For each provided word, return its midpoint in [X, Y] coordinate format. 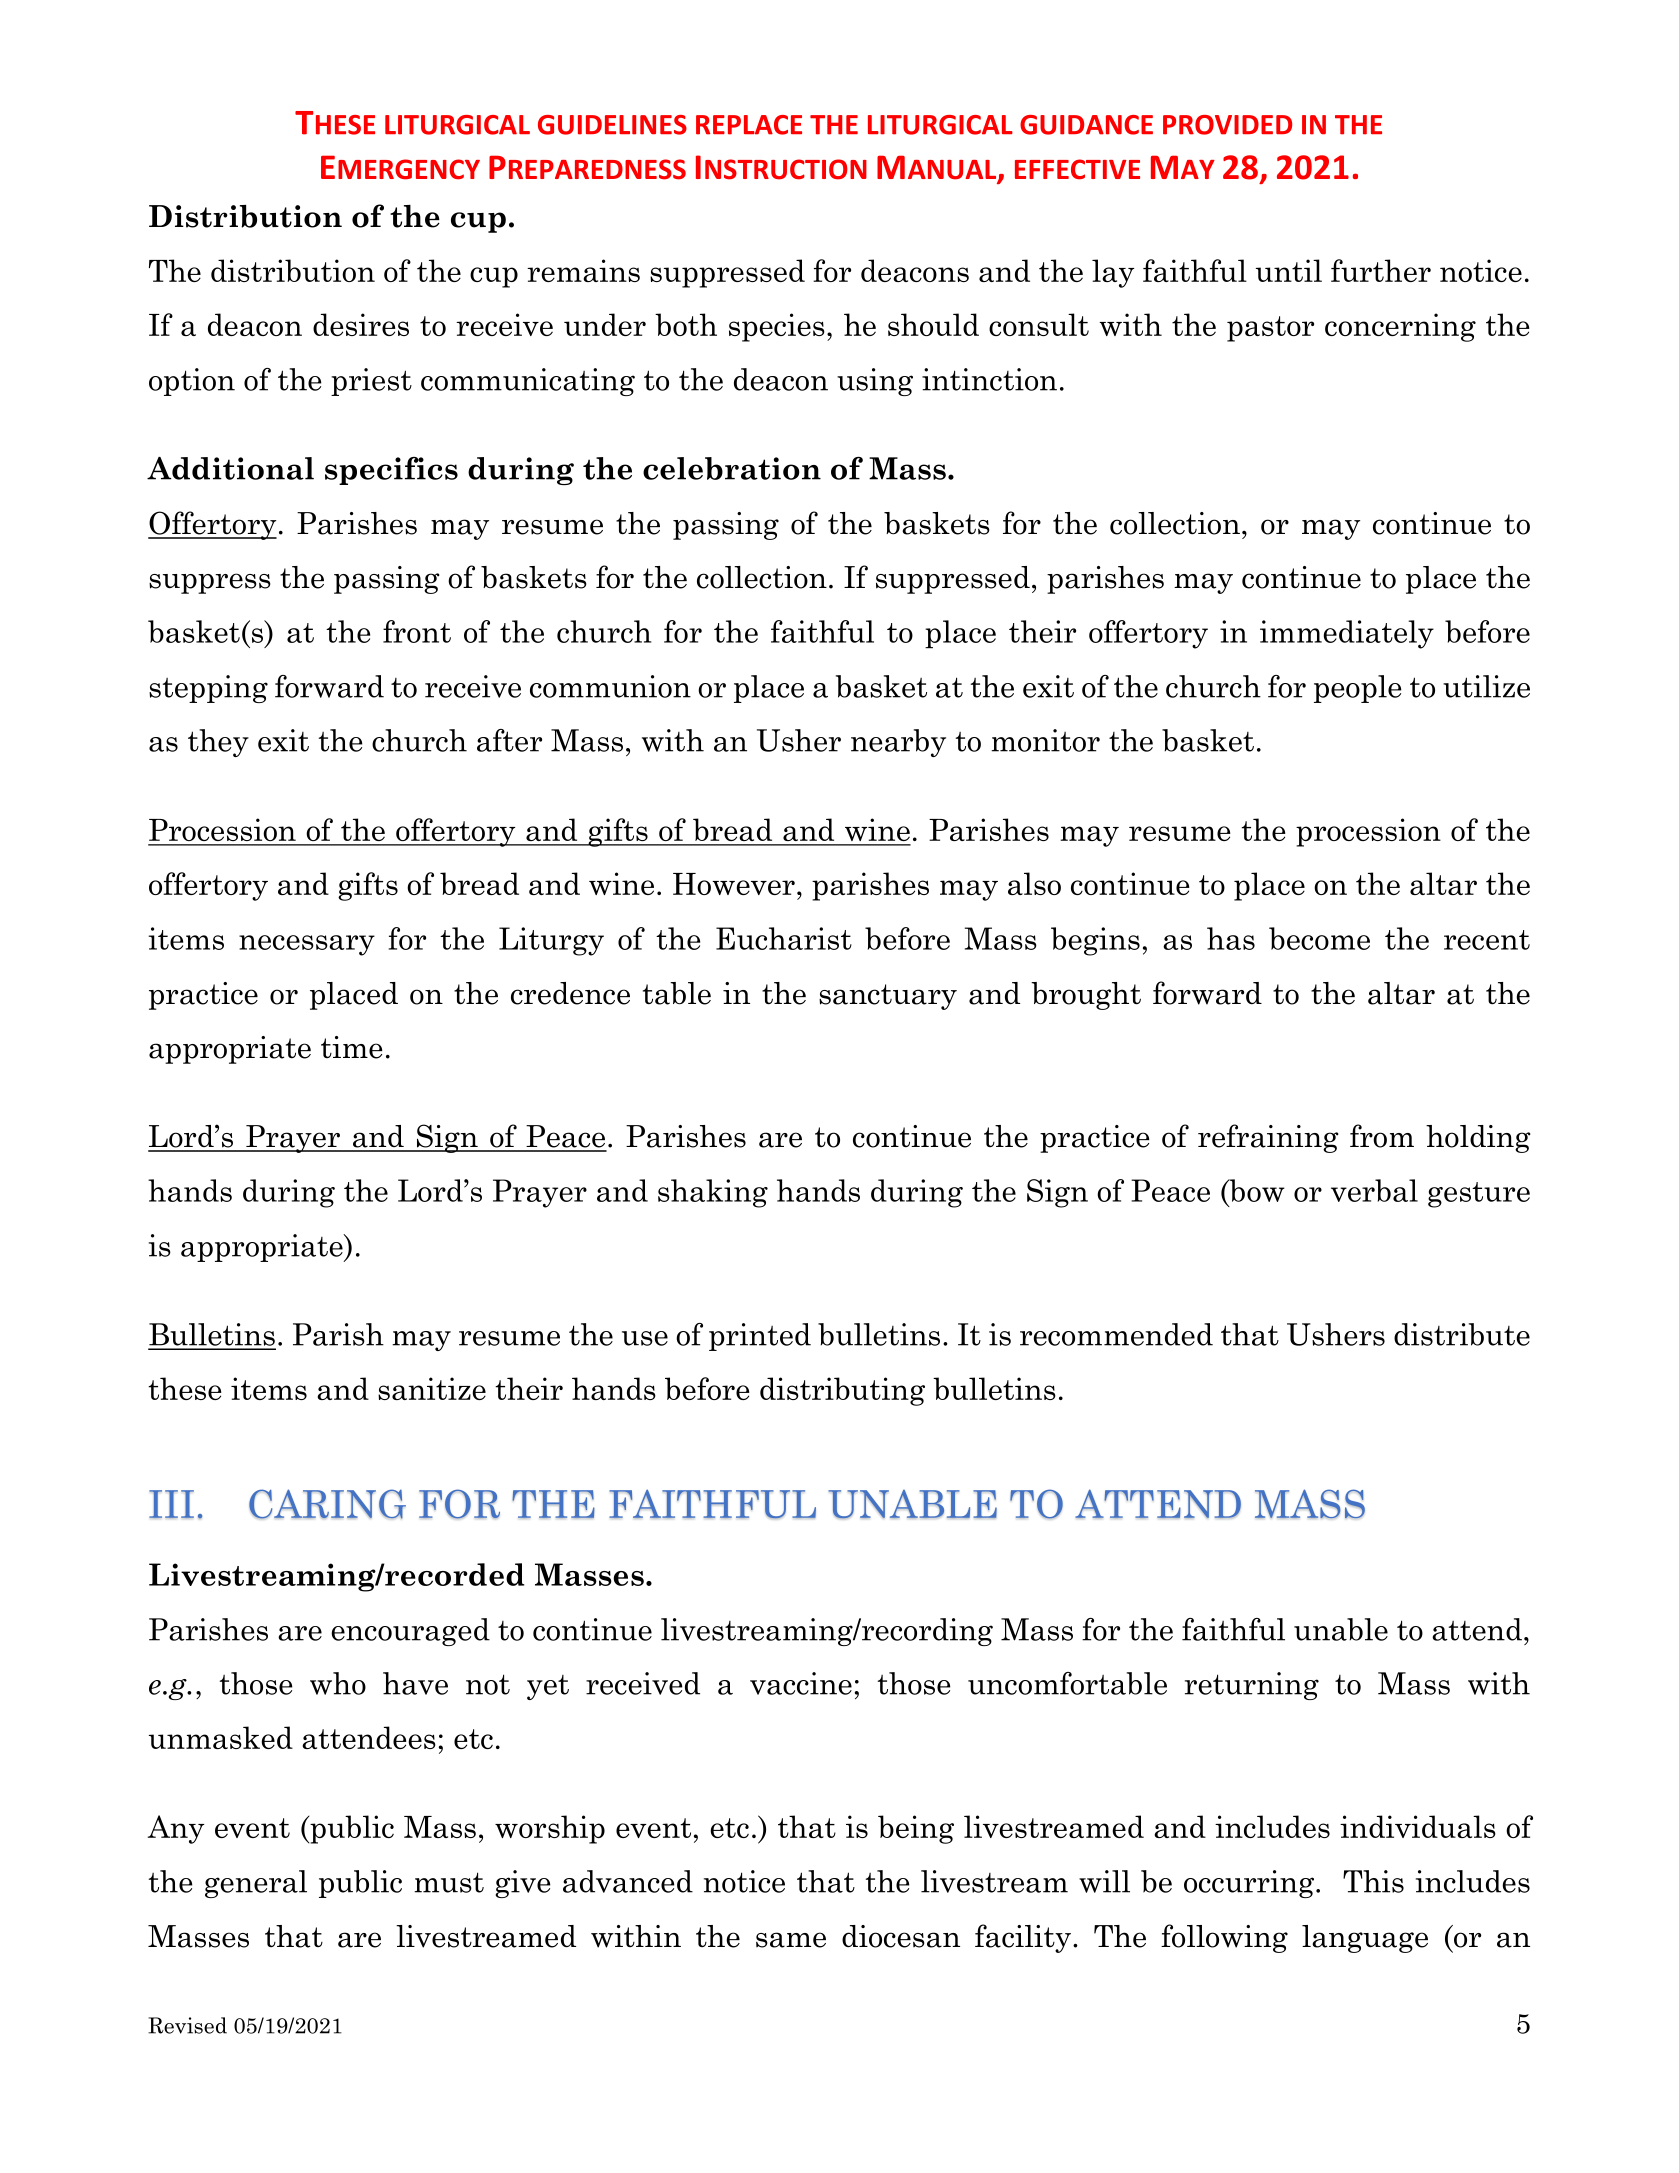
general [256, 1884]
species [777, 327]
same [791, 1940]
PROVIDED [1227, 125]
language [1365, 1939]
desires [361, 324]
